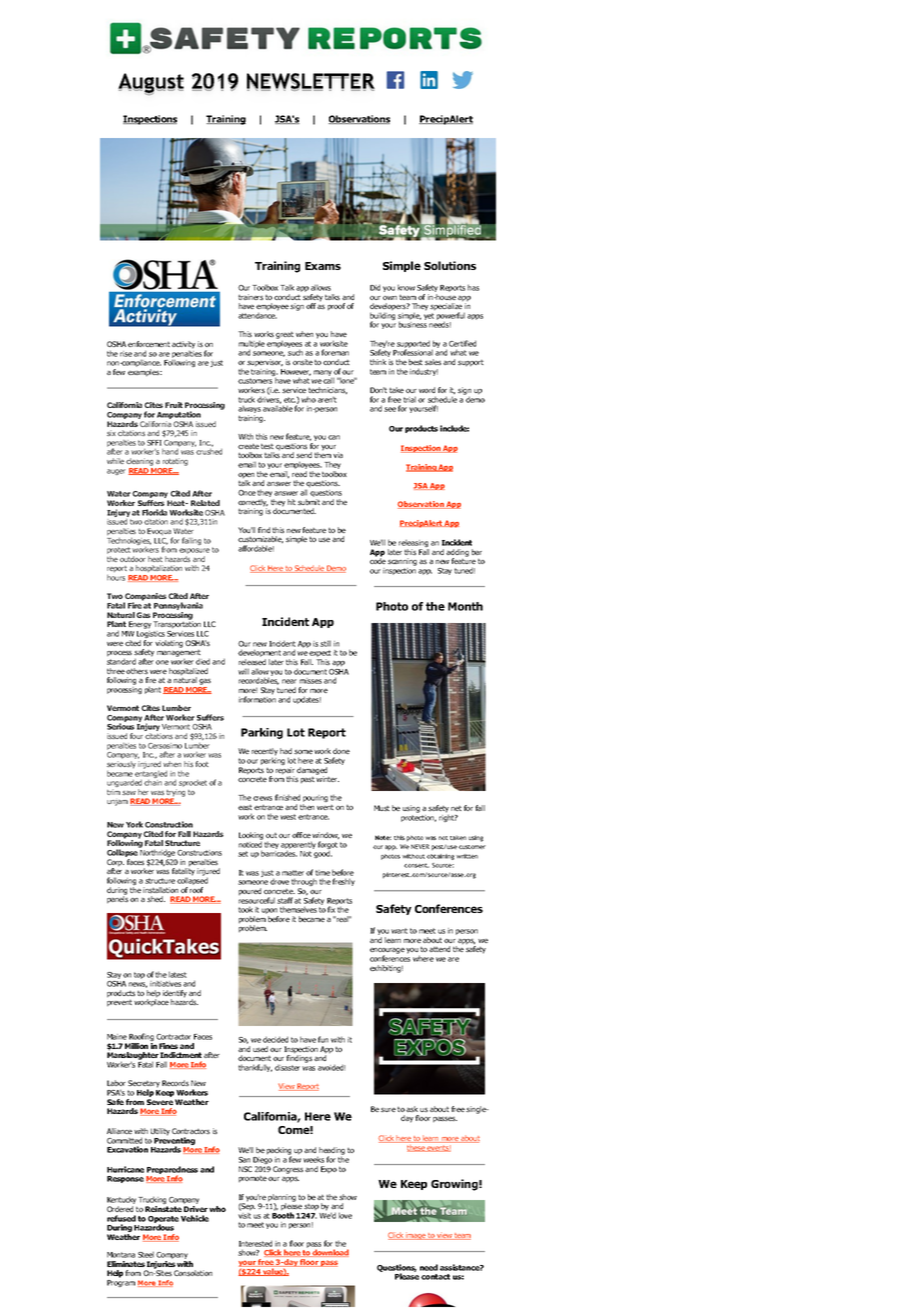 The image size is (924, 1308). Describe the element at coordinates (146, 1254) in the page. I see `Steel` at that location.
